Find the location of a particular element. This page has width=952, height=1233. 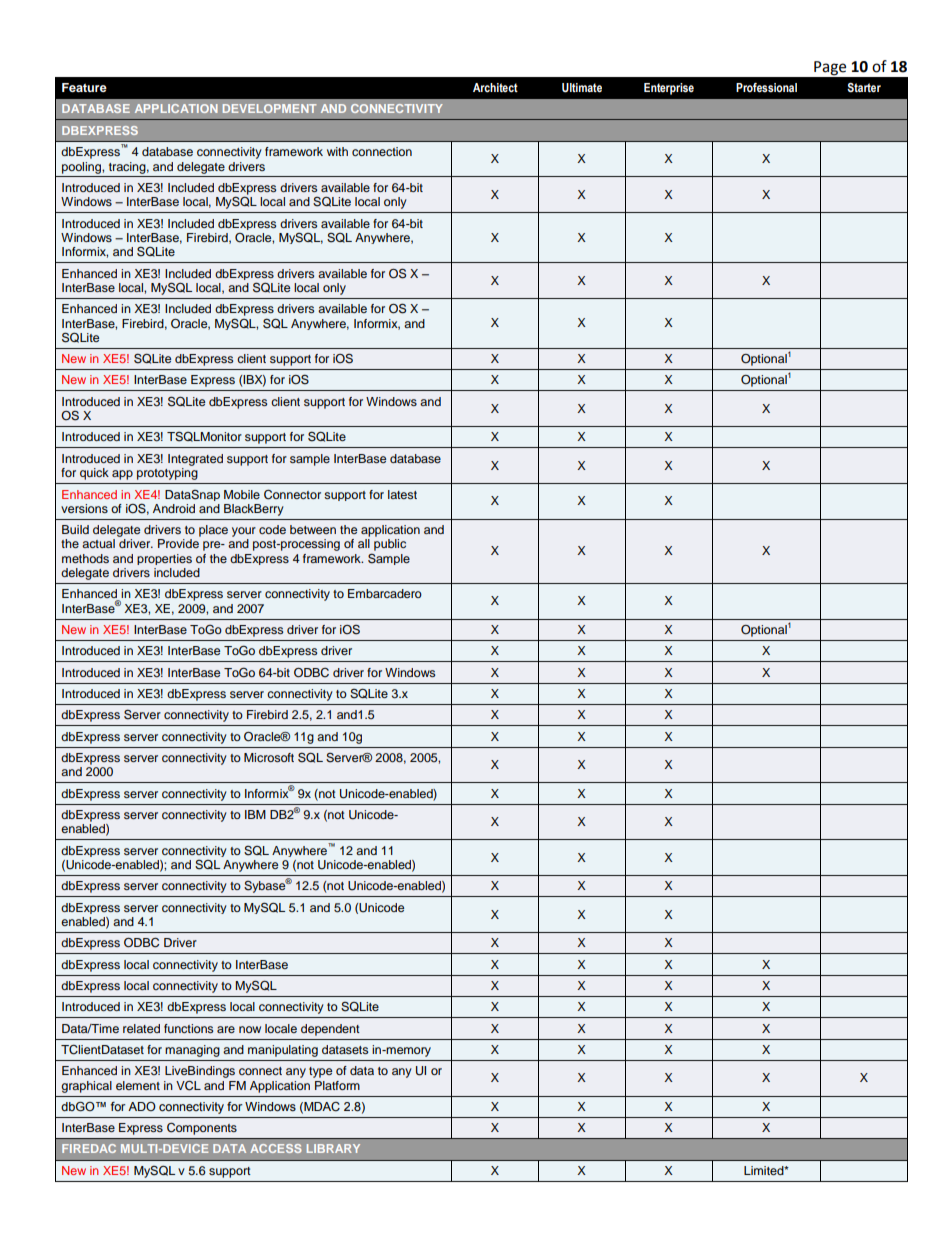

IBM is located at coordinates (255, 814).
